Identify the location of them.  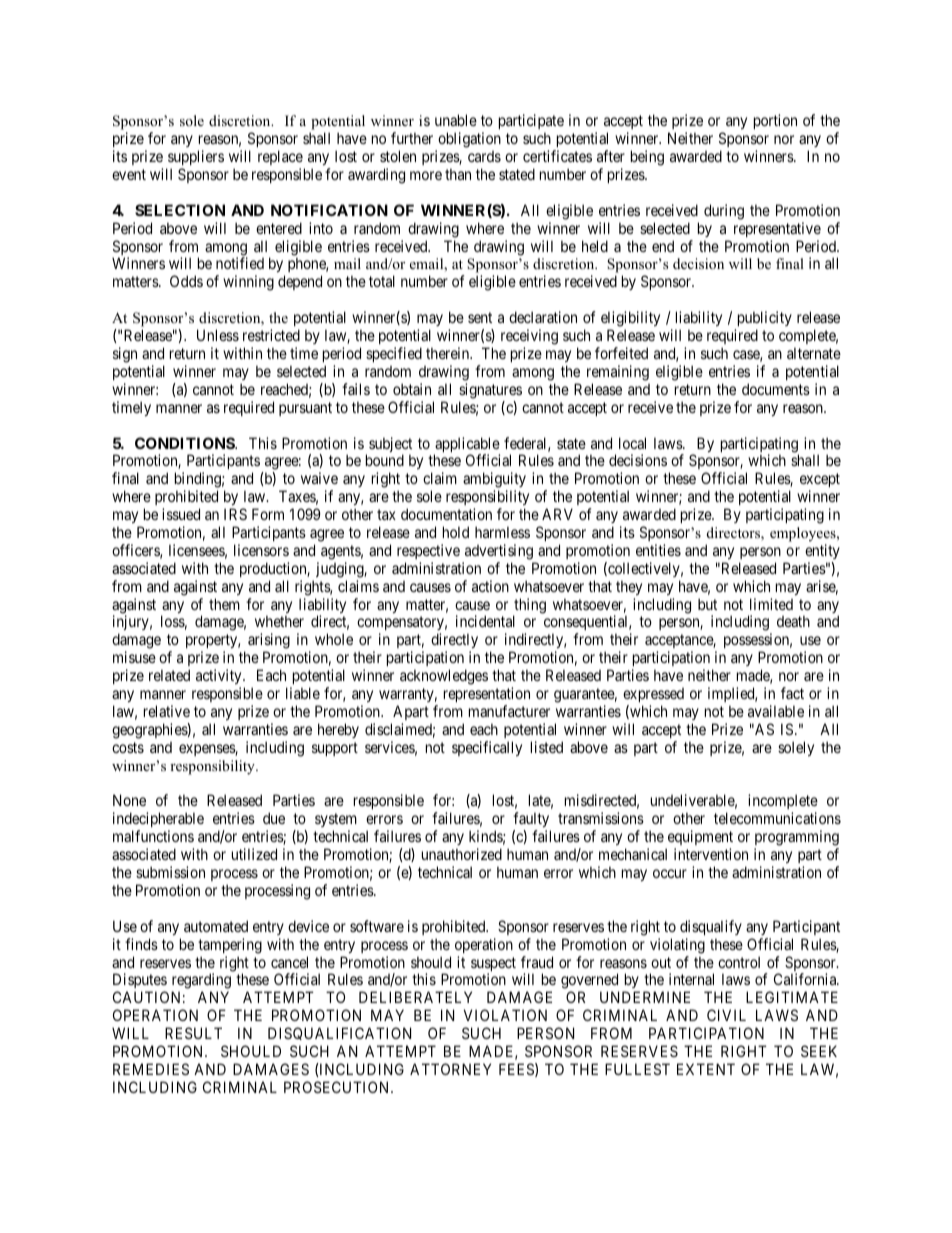
(224, 604).
